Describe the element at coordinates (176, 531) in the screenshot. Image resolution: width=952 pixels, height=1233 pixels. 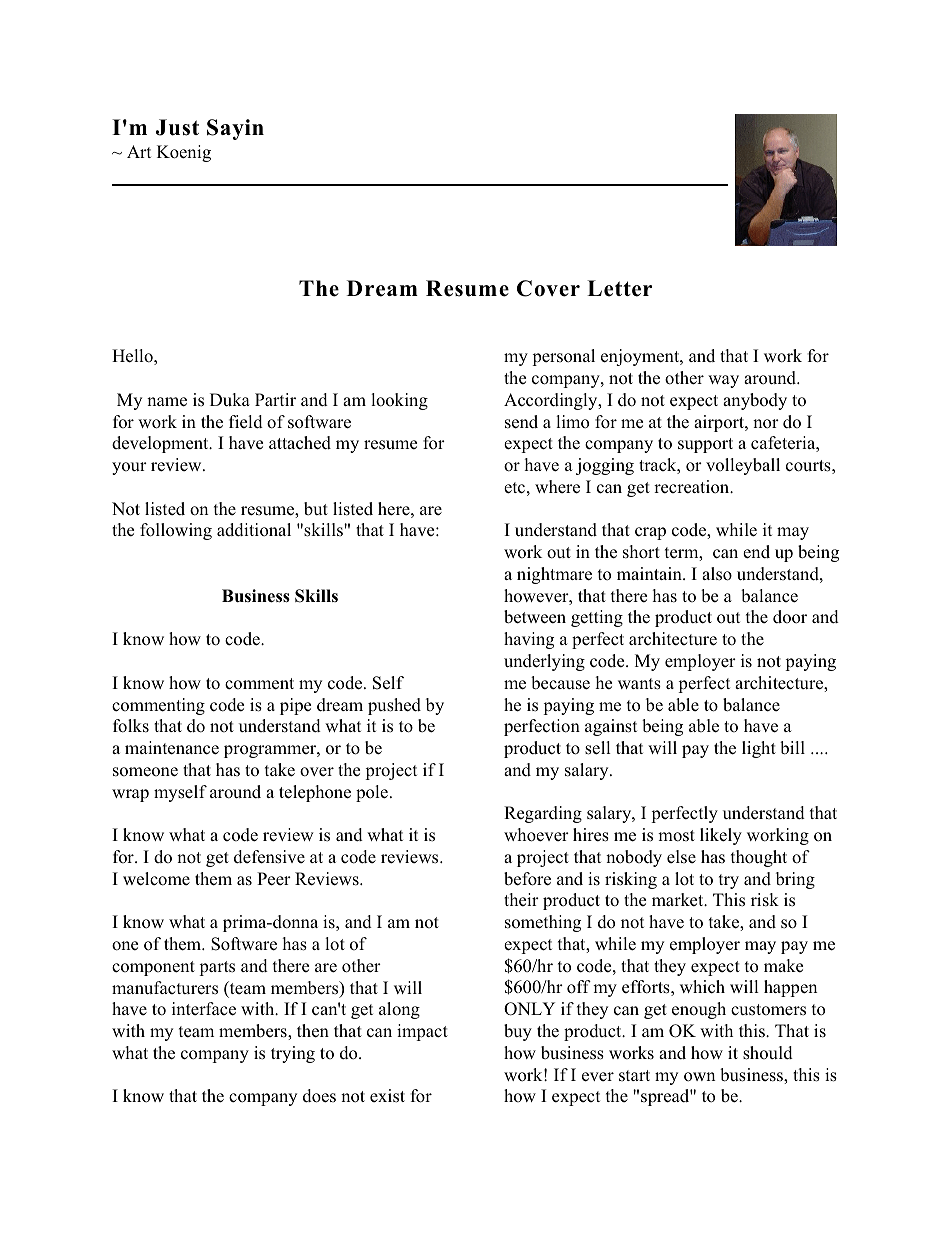
I see `following` at that location.
